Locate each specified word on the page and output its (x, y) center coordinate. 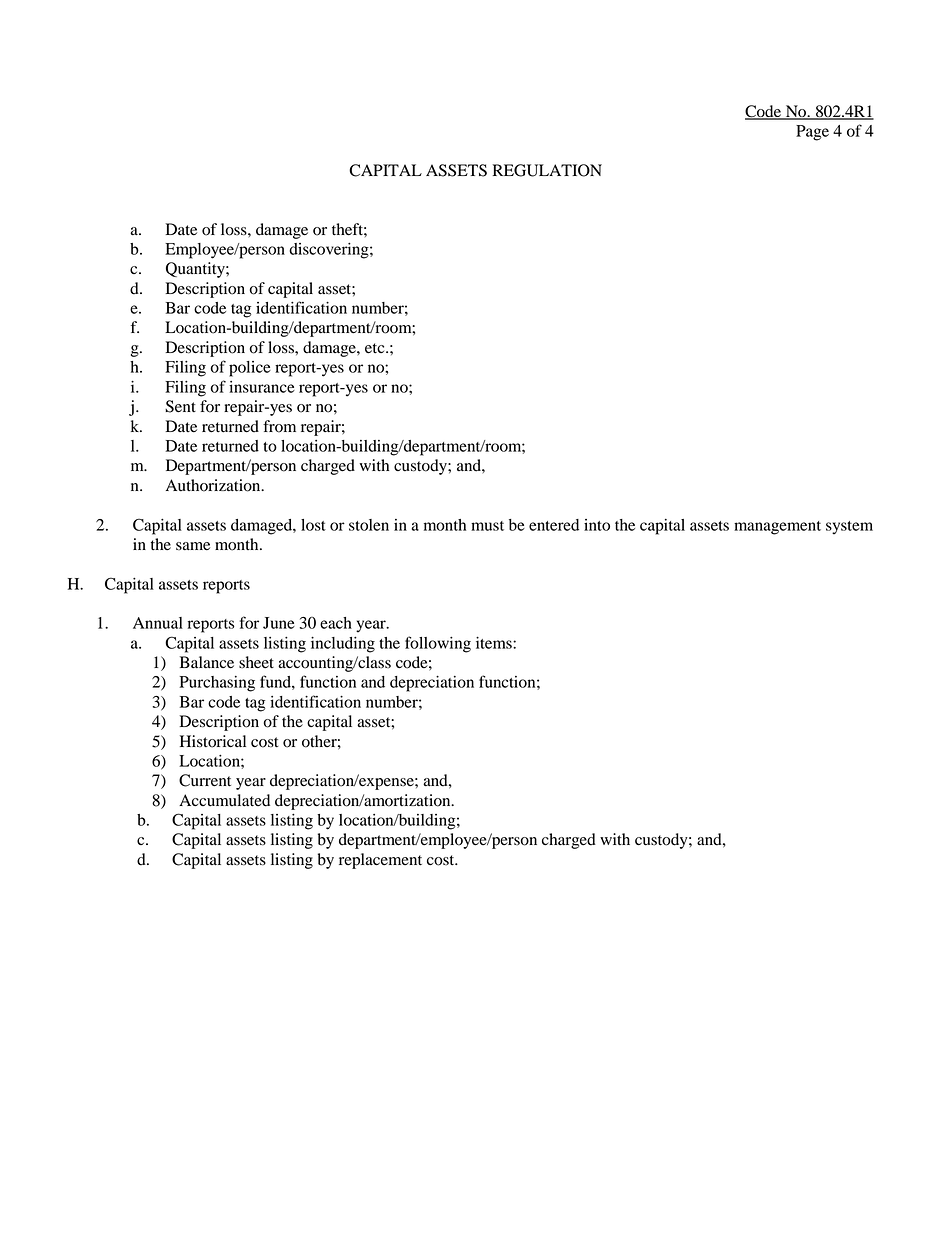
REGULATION (547, 170)
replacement (380, 861)
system (849, 528)
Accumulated (224, 800)
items (495, 643)
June (279, 623)
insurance (262, 387)
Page (812, 133)
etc (376, 348)
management (777, 528)
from (279, 426)
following (438, 644)
